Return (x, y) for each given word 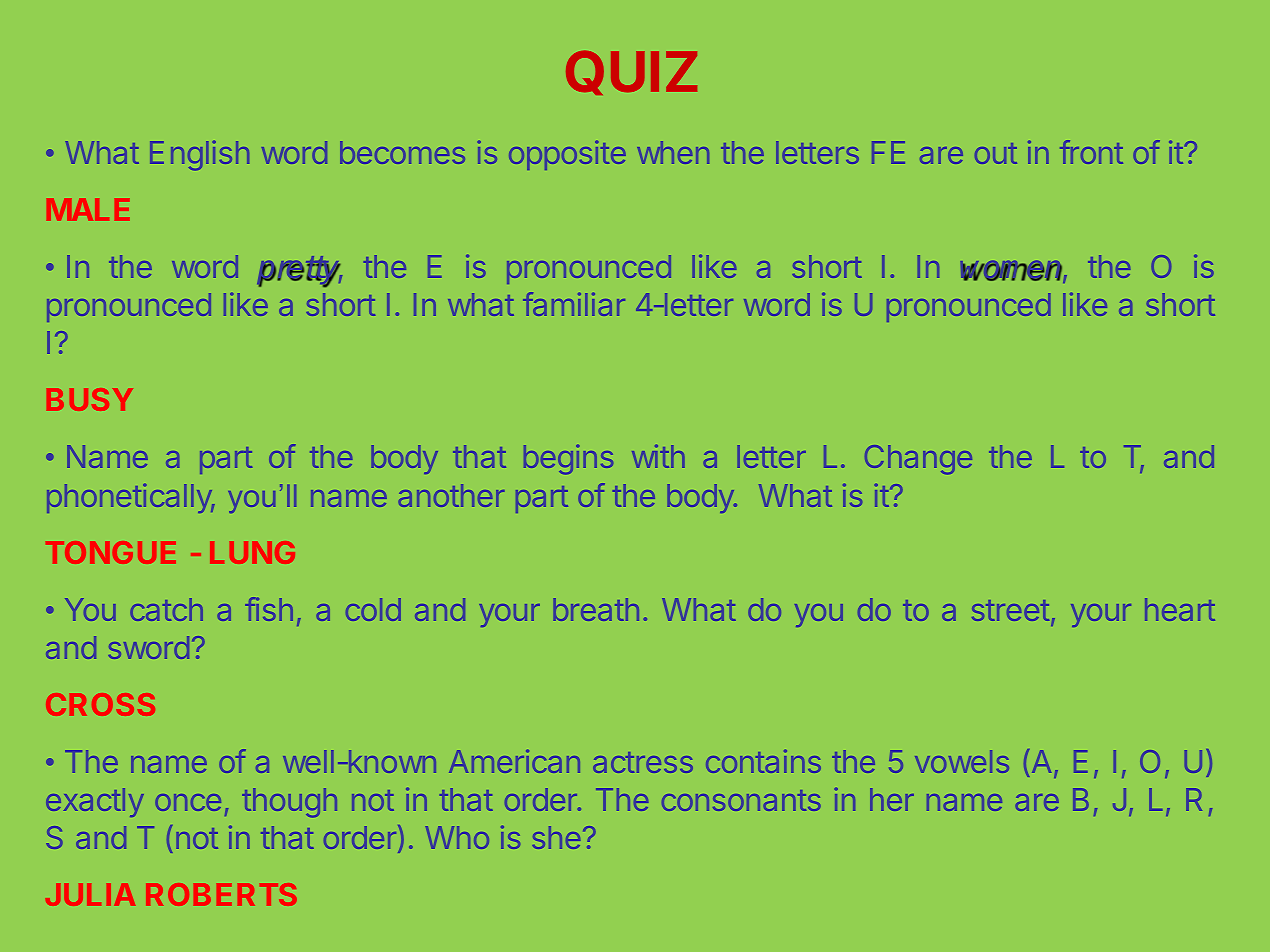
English (199, 155)
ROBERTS (221, 894)
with (658, 456)
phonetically (130, 498)
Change (918, 460)
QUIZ (631, 73)
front (1091, 152)
